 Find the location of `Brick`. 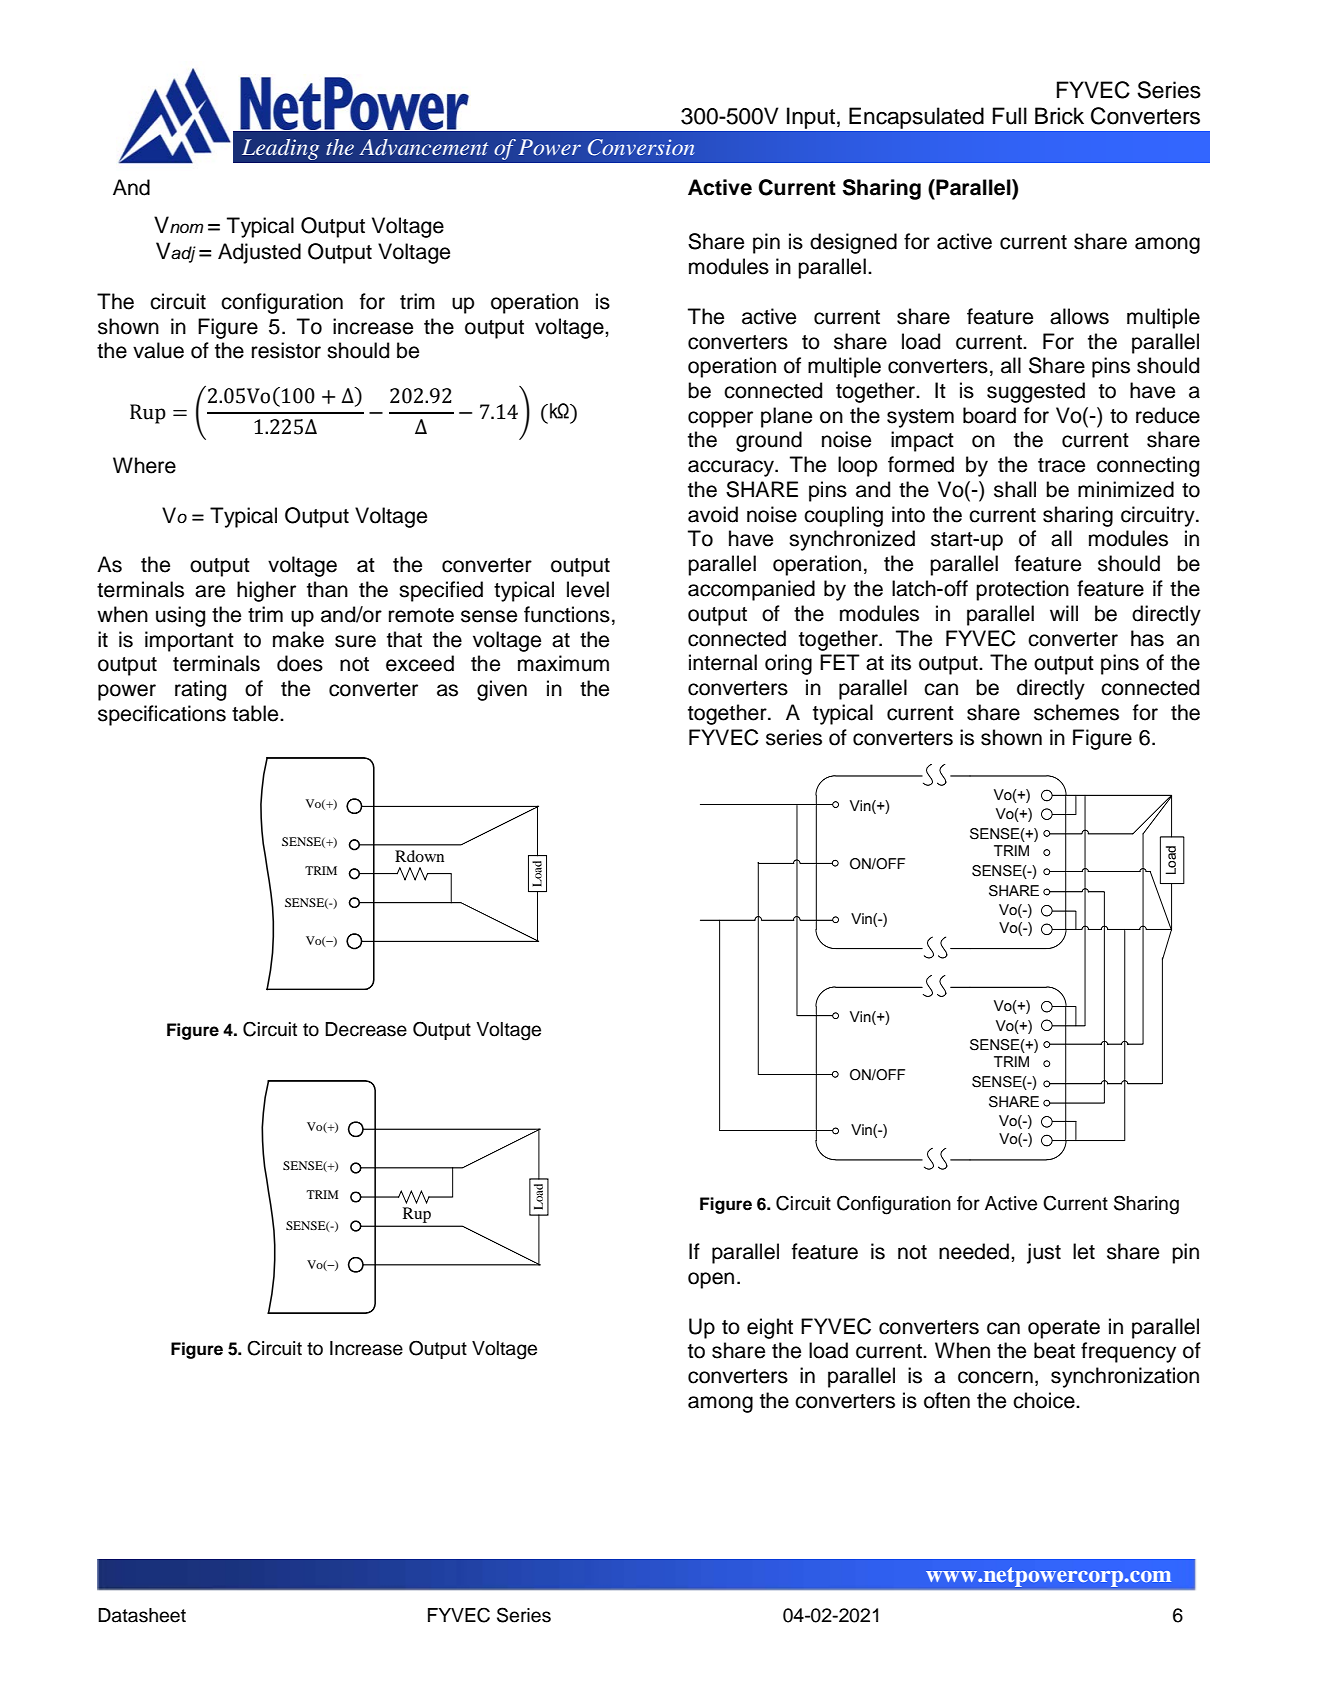

Brick is located at coordinates (1059, 116).
